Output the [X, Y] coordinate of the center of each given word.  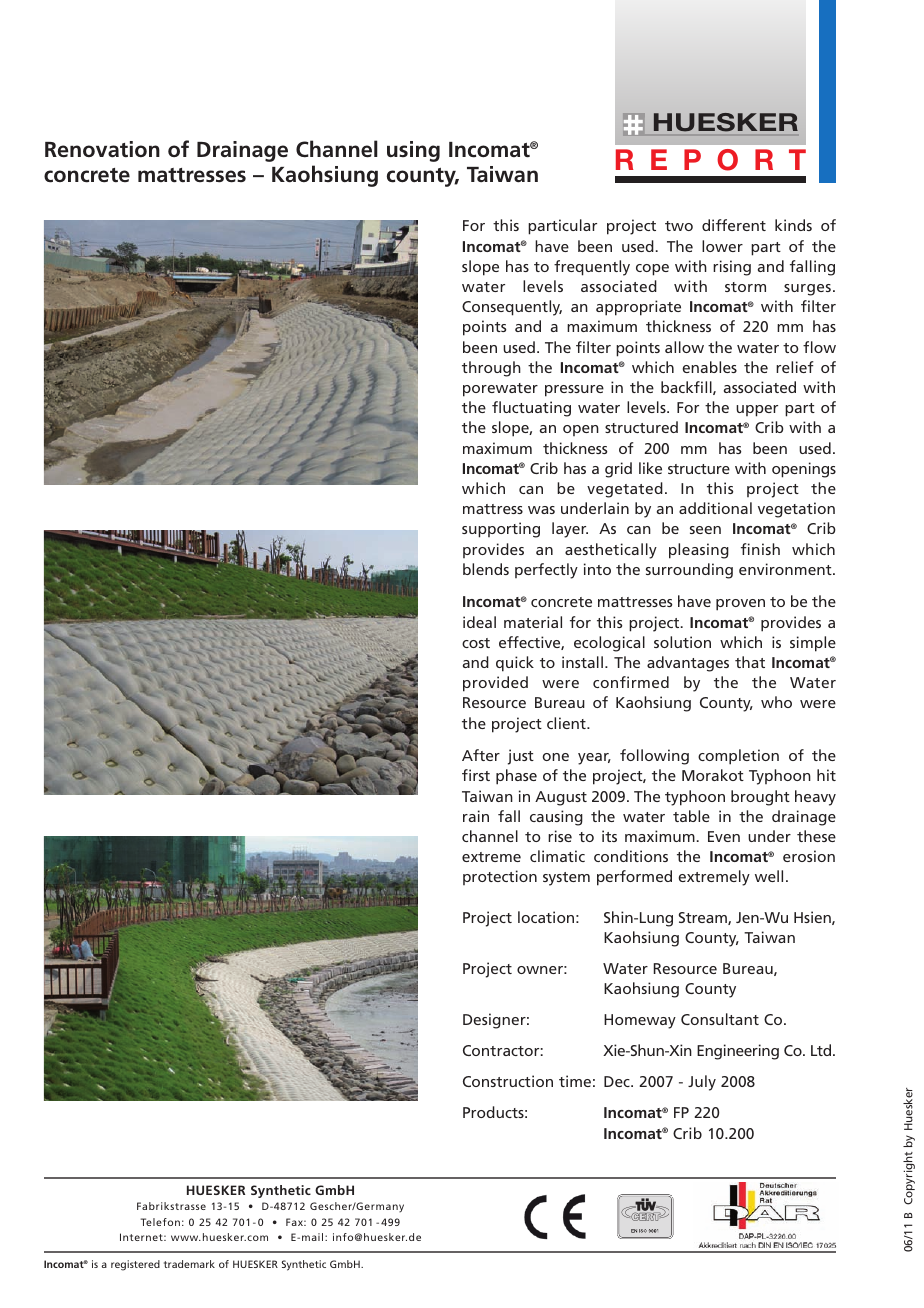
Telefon [160, 1222]
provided [495, 684]
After [481, 755]
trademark [189, 1264]
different [734, 225]
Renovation [102, 149]
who [776, 702]
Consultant [720, 1019]
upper [757, 411]
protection [500, 877]
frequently [592, 268]
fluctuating [531, 409]
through [491, 369]
